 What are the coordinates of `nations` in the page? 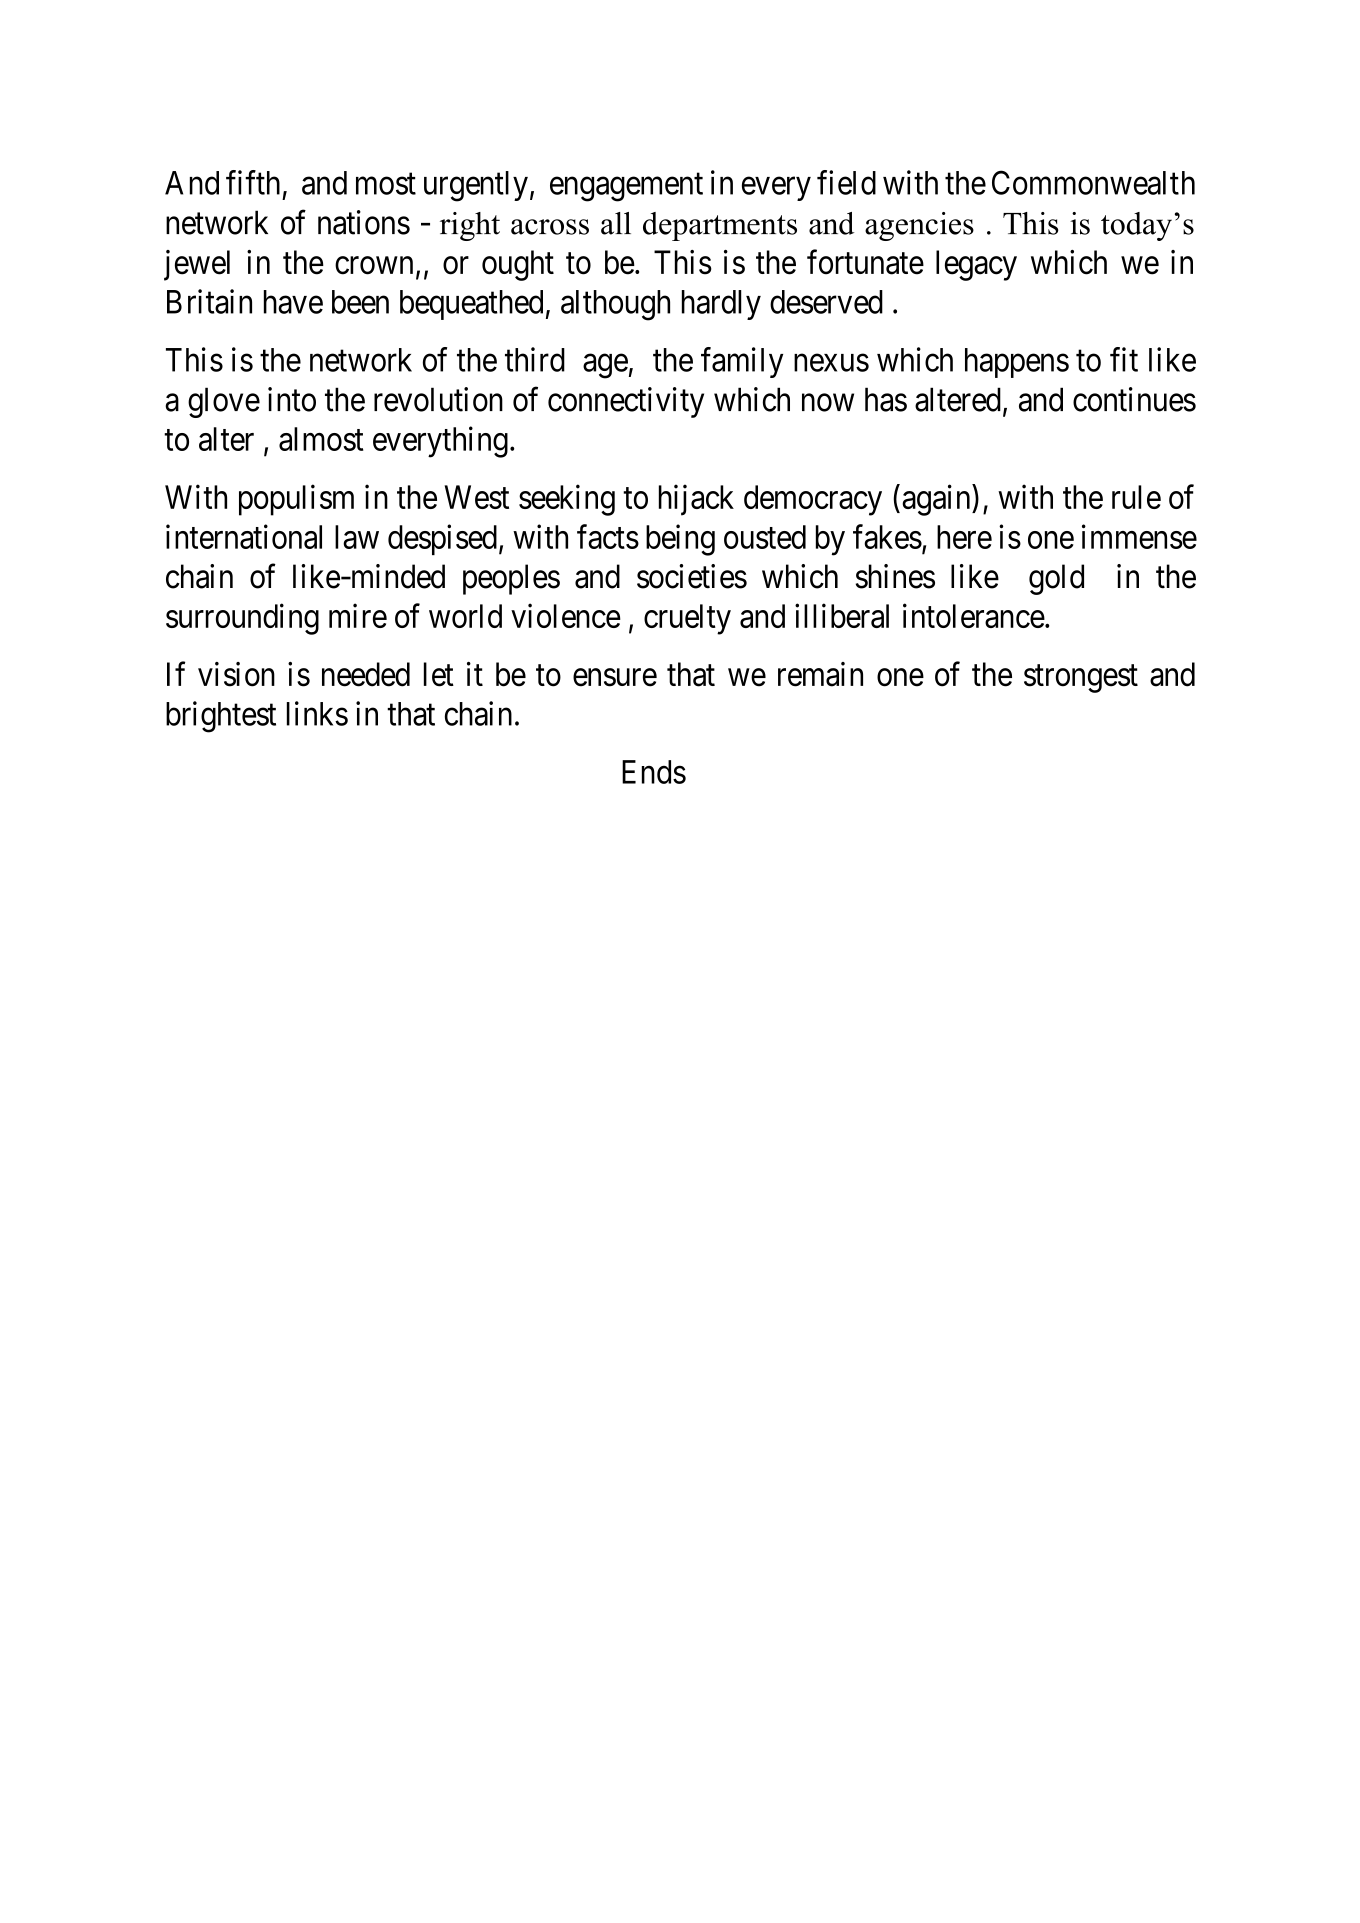 It's located at (364, 222).
